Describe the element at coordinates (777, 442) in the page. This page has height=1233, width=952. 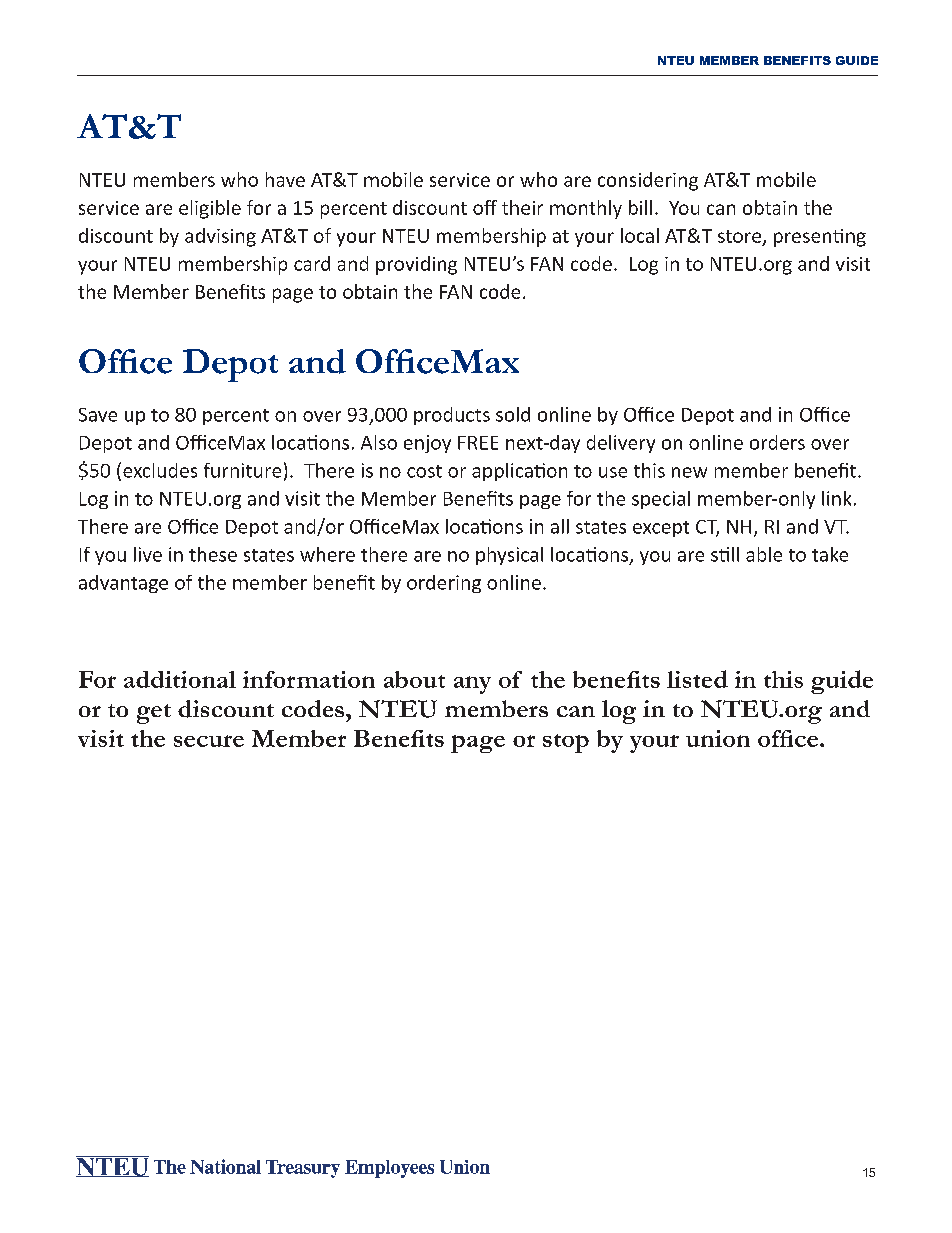
I see `orders` at that location.
